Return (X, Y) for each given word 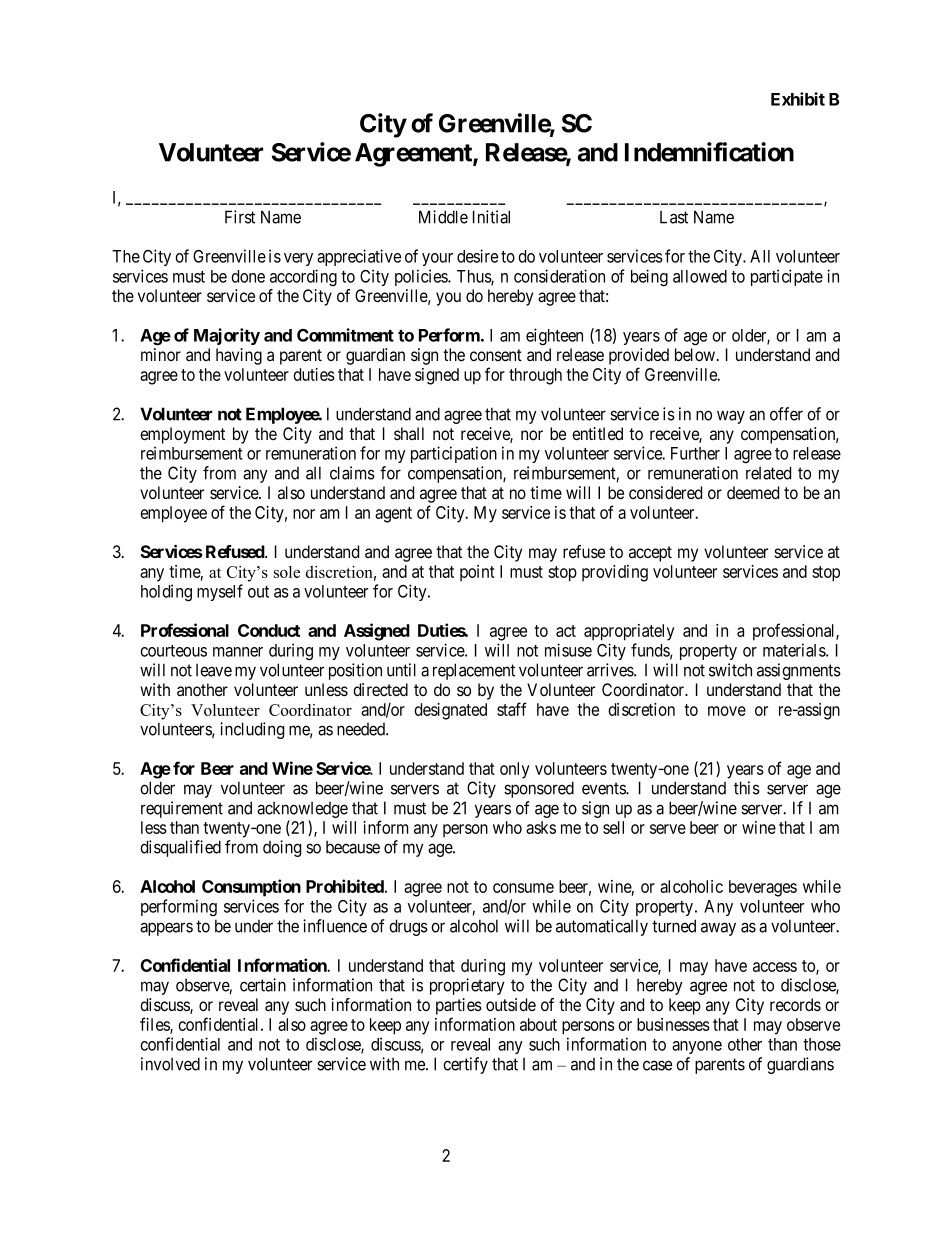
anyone (697, 1047)
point (477, 573)
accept (650, 554)
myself (220, 592)
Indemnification (709, 152)
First (240, 217)
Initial (491, 217)
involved (170, 1064)
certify (465, 1065)
